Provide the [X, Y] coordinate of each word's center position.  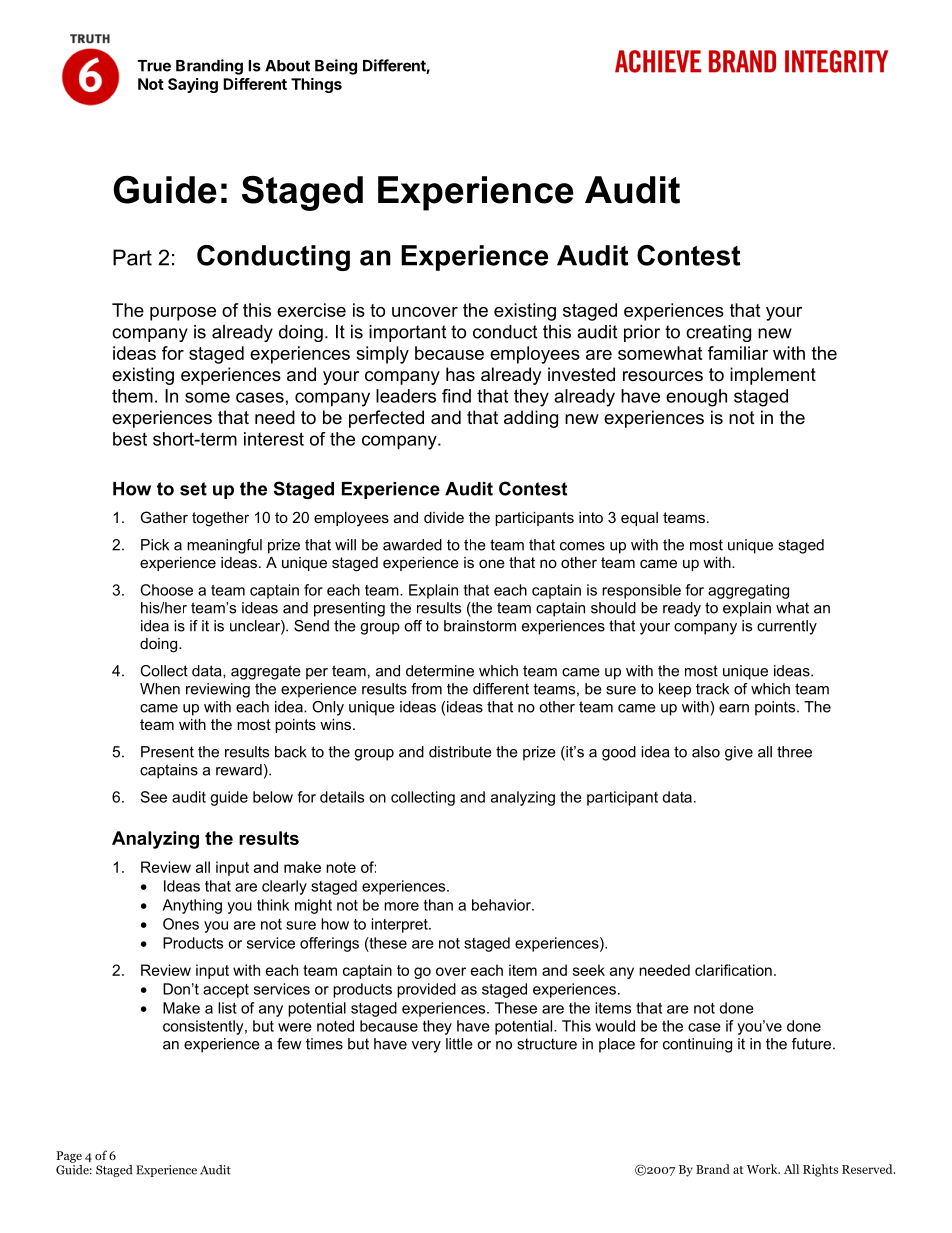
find [456, 396]
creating [718, 333]
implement [773, 376]
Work [763, 1169]
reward [239, 770]
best [130, 439]
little [459, 1044]
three [794, 752]
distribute [460, 752]
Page [69, 1157]
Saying [193, 85]
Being [336, 67]
